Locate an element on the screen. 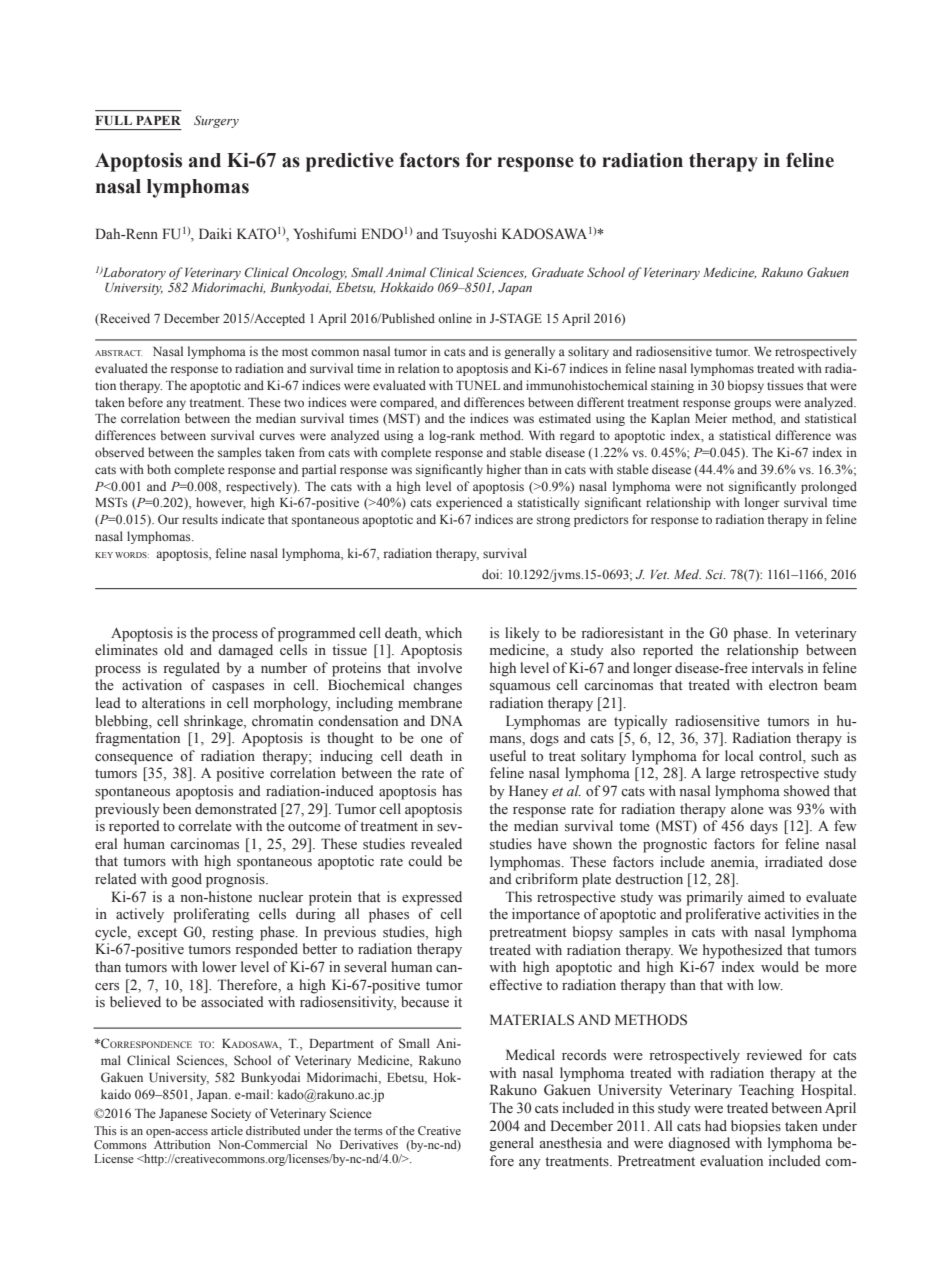 This screenshot has height=1270, width=952. good is located at coordinates (187, 880).
